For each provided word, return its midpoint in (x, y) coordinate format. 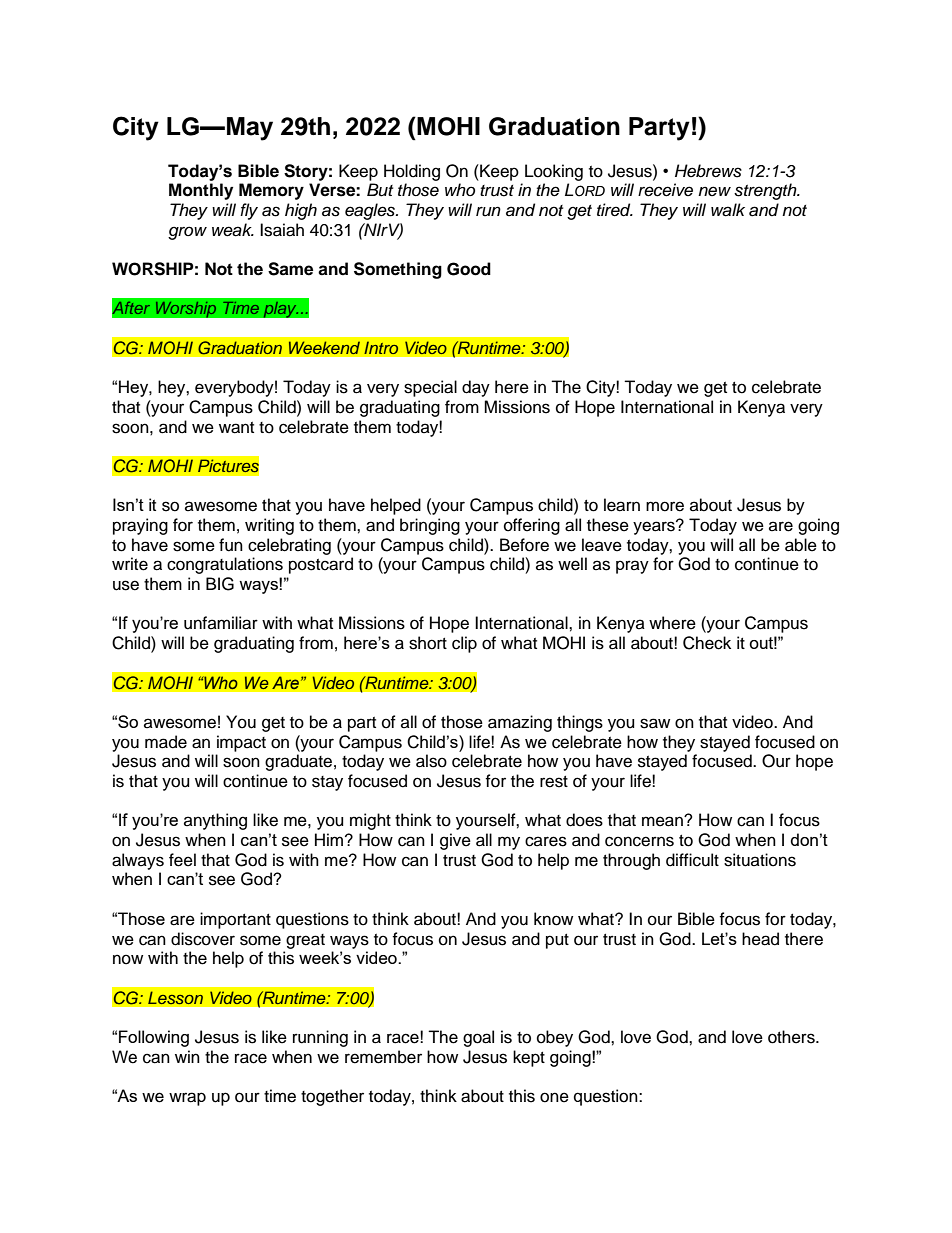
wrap (187, 1099)
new (714, 191)
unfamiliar (221, 623)
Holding (412, 172)
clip (464, 644)
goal (478, 1038)
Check (707, 643)
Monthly (201, 191)
